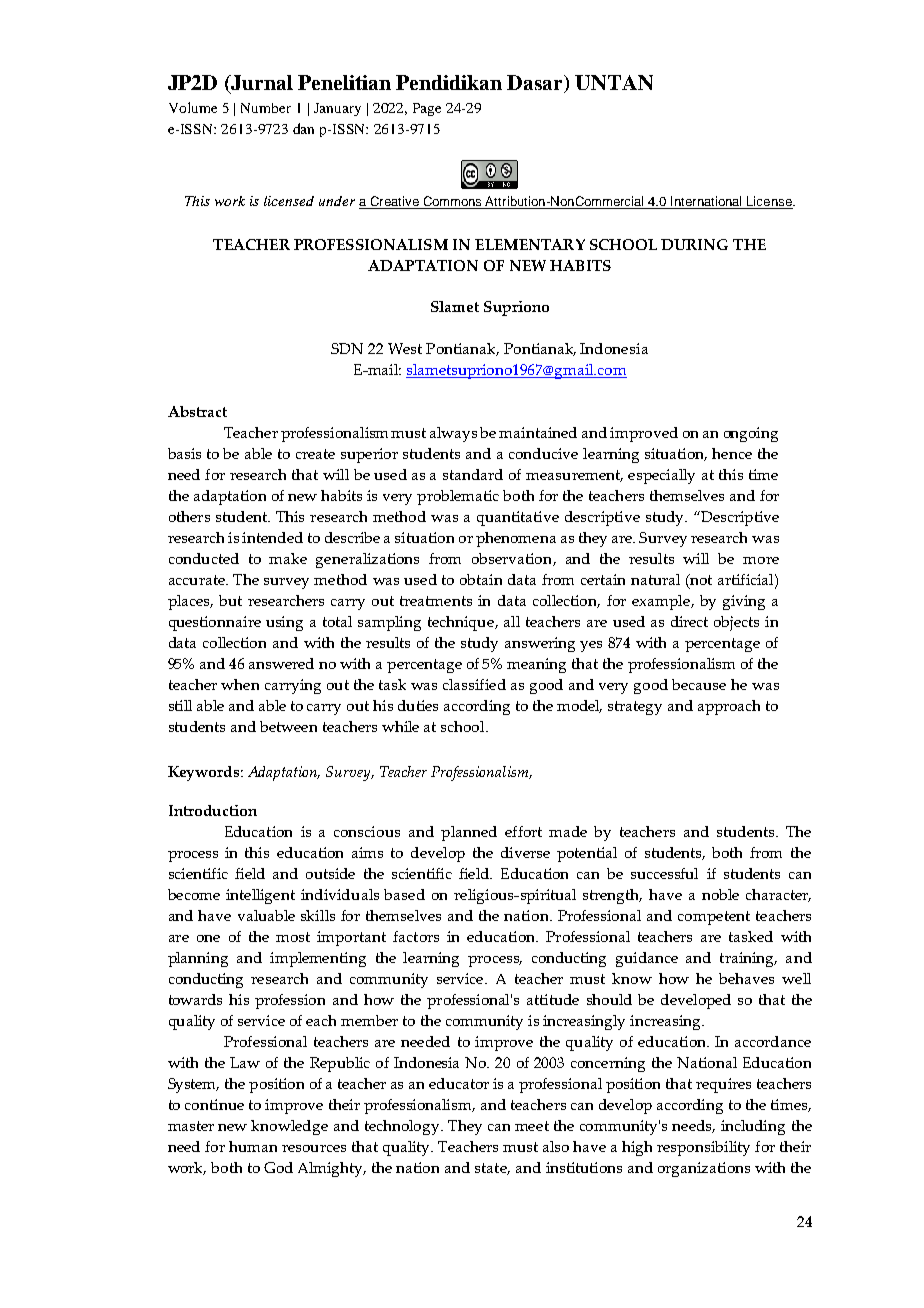  Describe the element at coordinates (729, 707) in the screenshot. I see `approach` at that location.
